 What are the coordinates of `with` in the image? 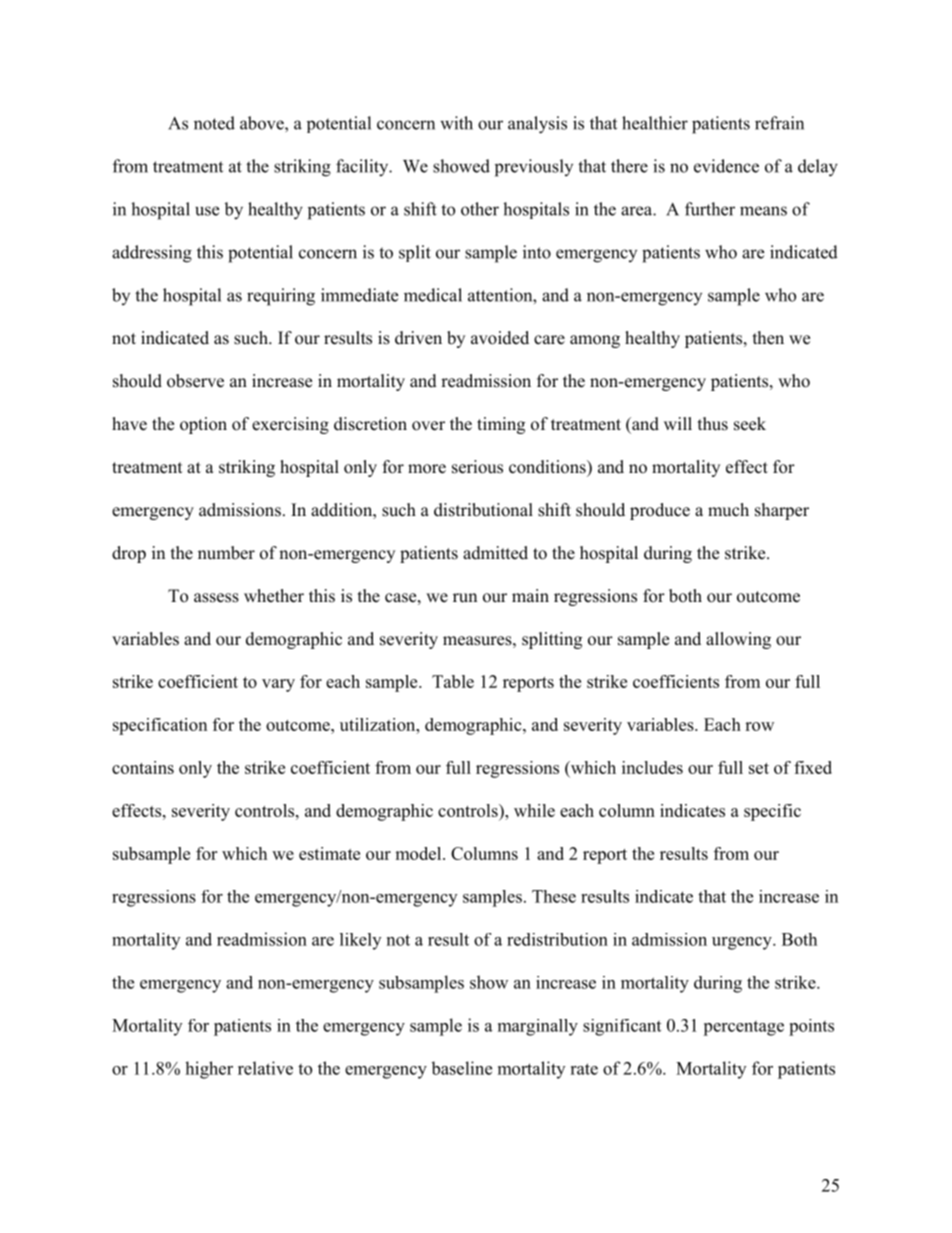 It's located at (456, 123).
